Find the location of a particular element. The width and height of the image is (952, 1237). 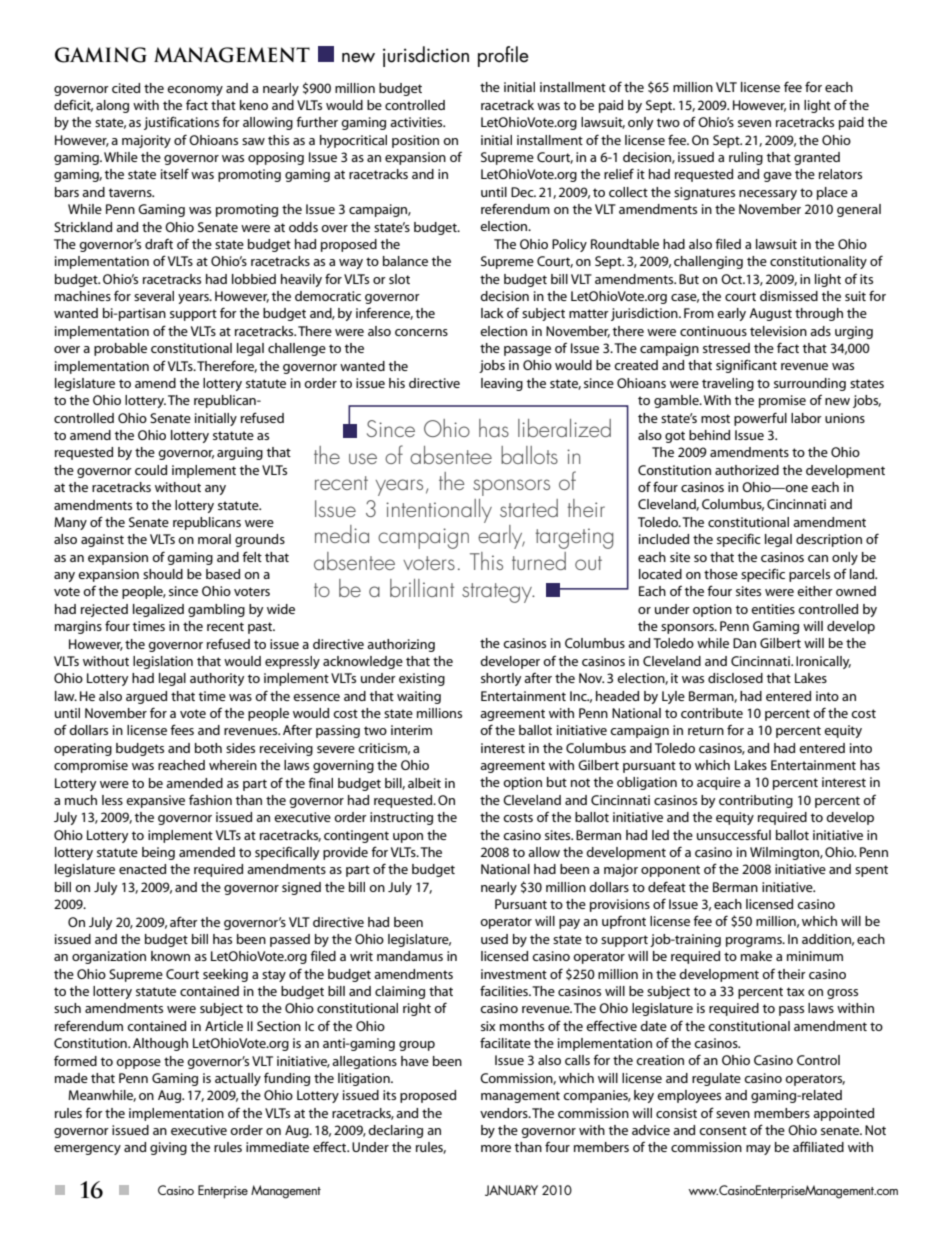

expansive is located at coordinates (155, 801).
